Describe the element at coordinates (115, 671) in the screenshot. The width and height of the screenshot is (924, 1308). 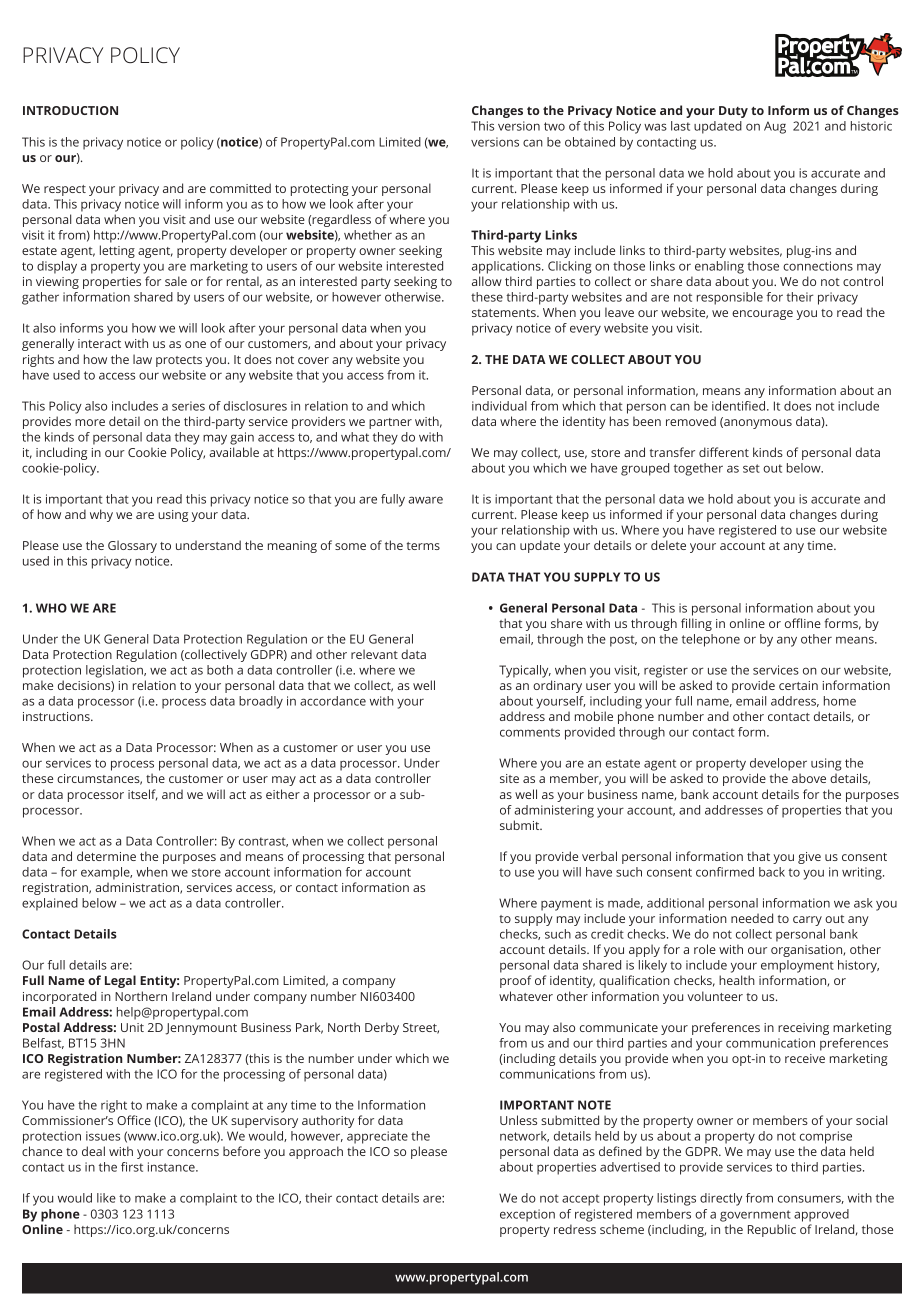
I see `legislation` at that location.
